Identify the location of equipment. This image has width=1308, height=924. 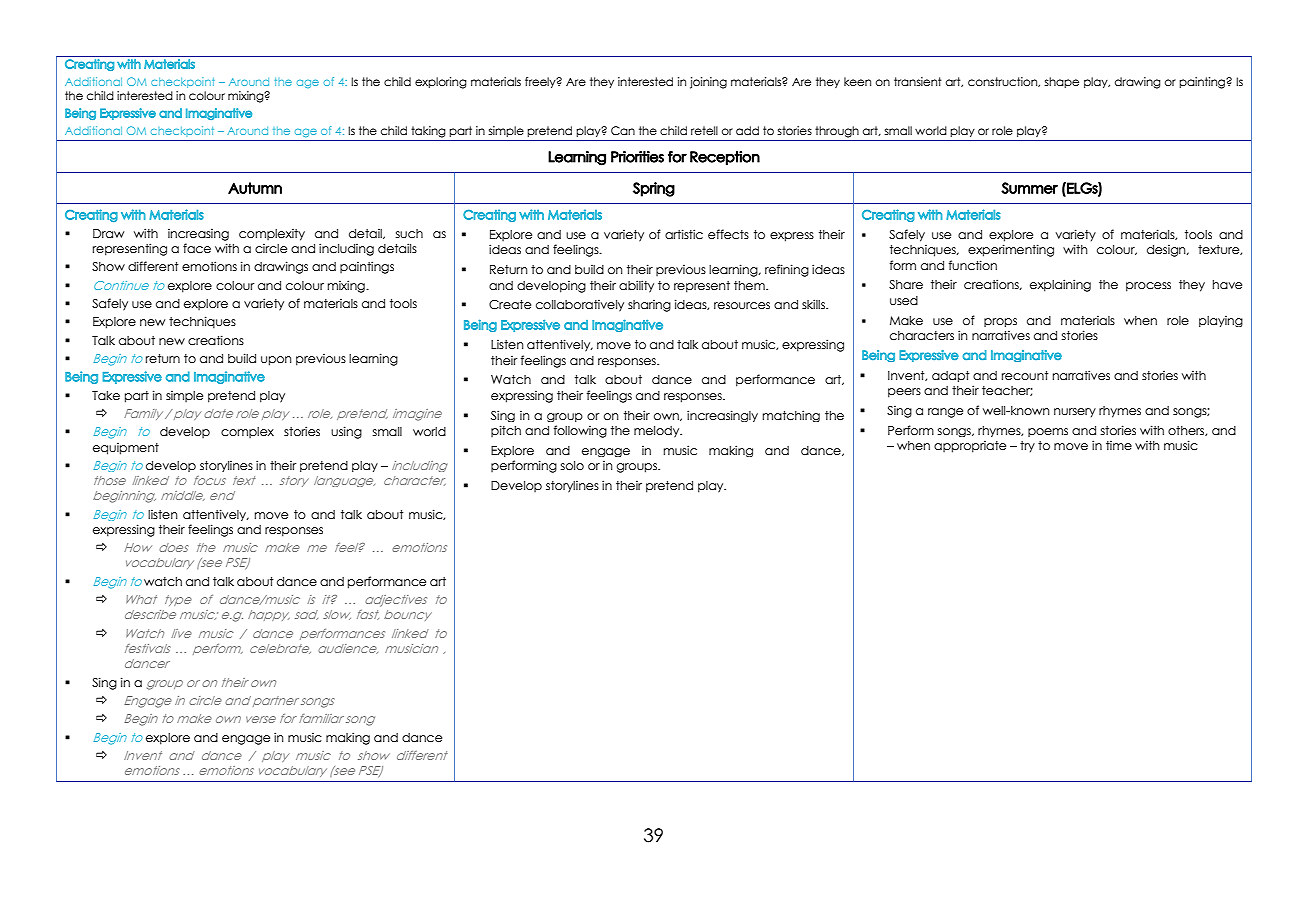
(126, 449).
